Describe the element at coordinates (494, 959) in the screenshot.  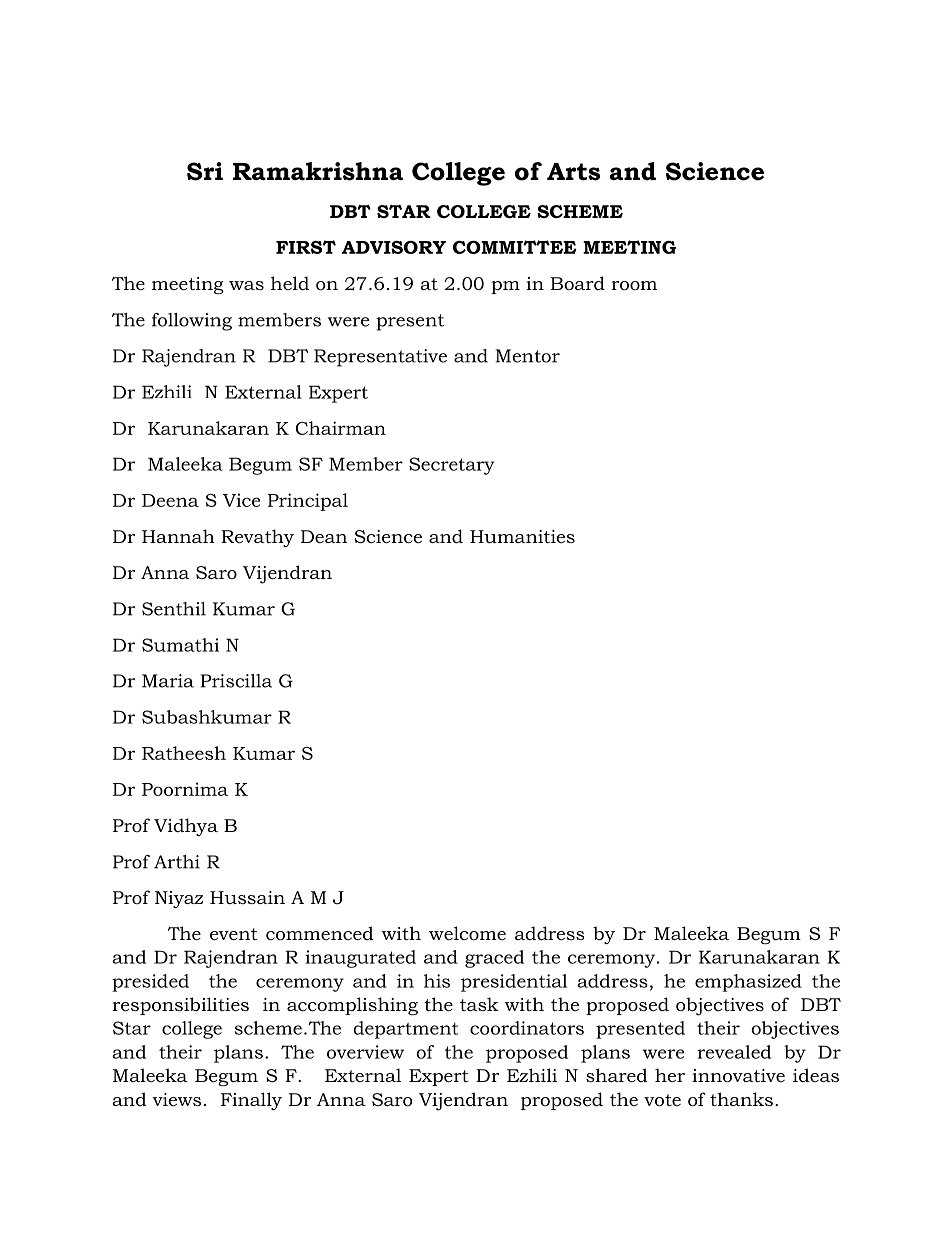
I see `graced` at that location.
